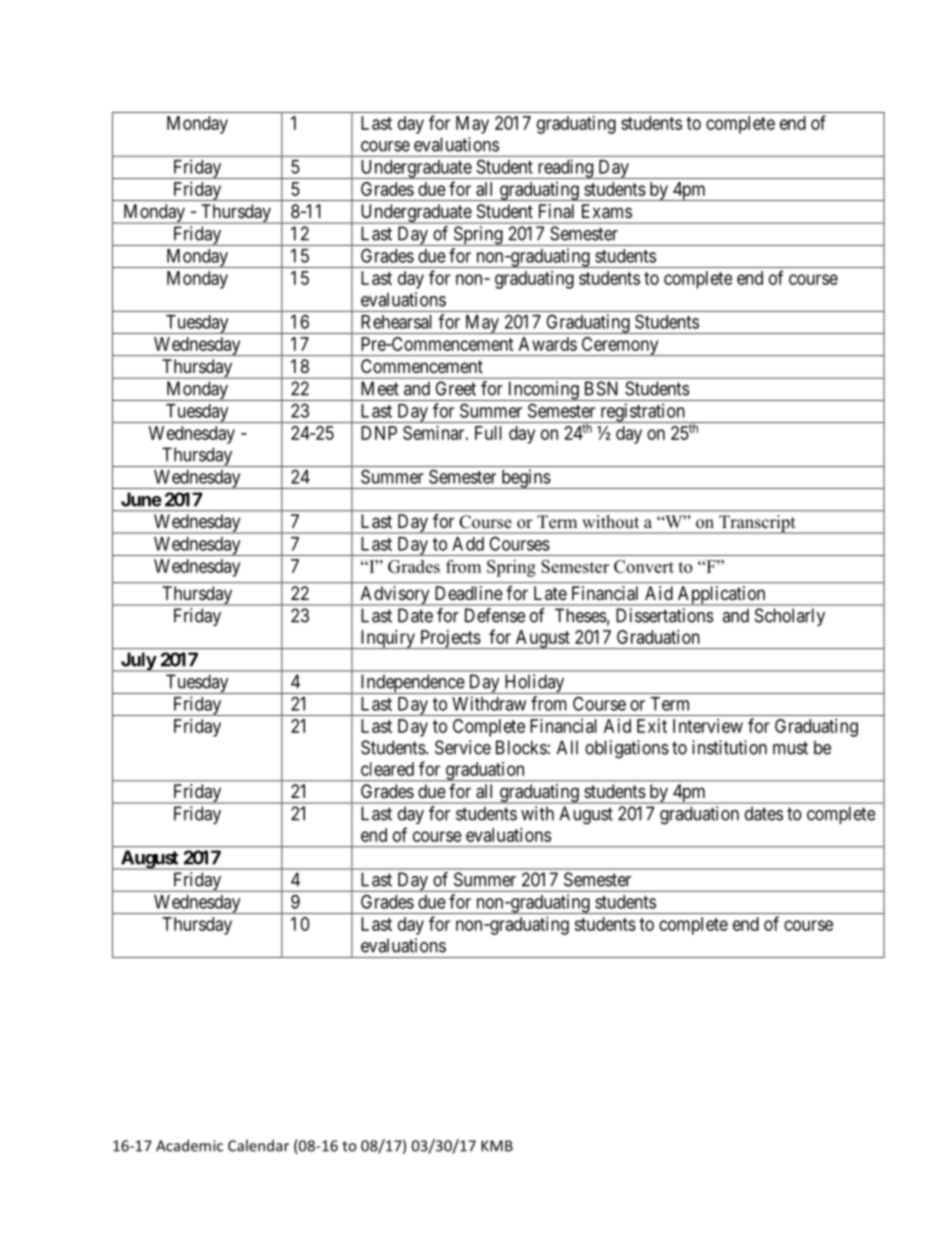  What do you see at coordinates (556, 211) in the screenshot?
I see `Final` at bounding box center [556, 211].
